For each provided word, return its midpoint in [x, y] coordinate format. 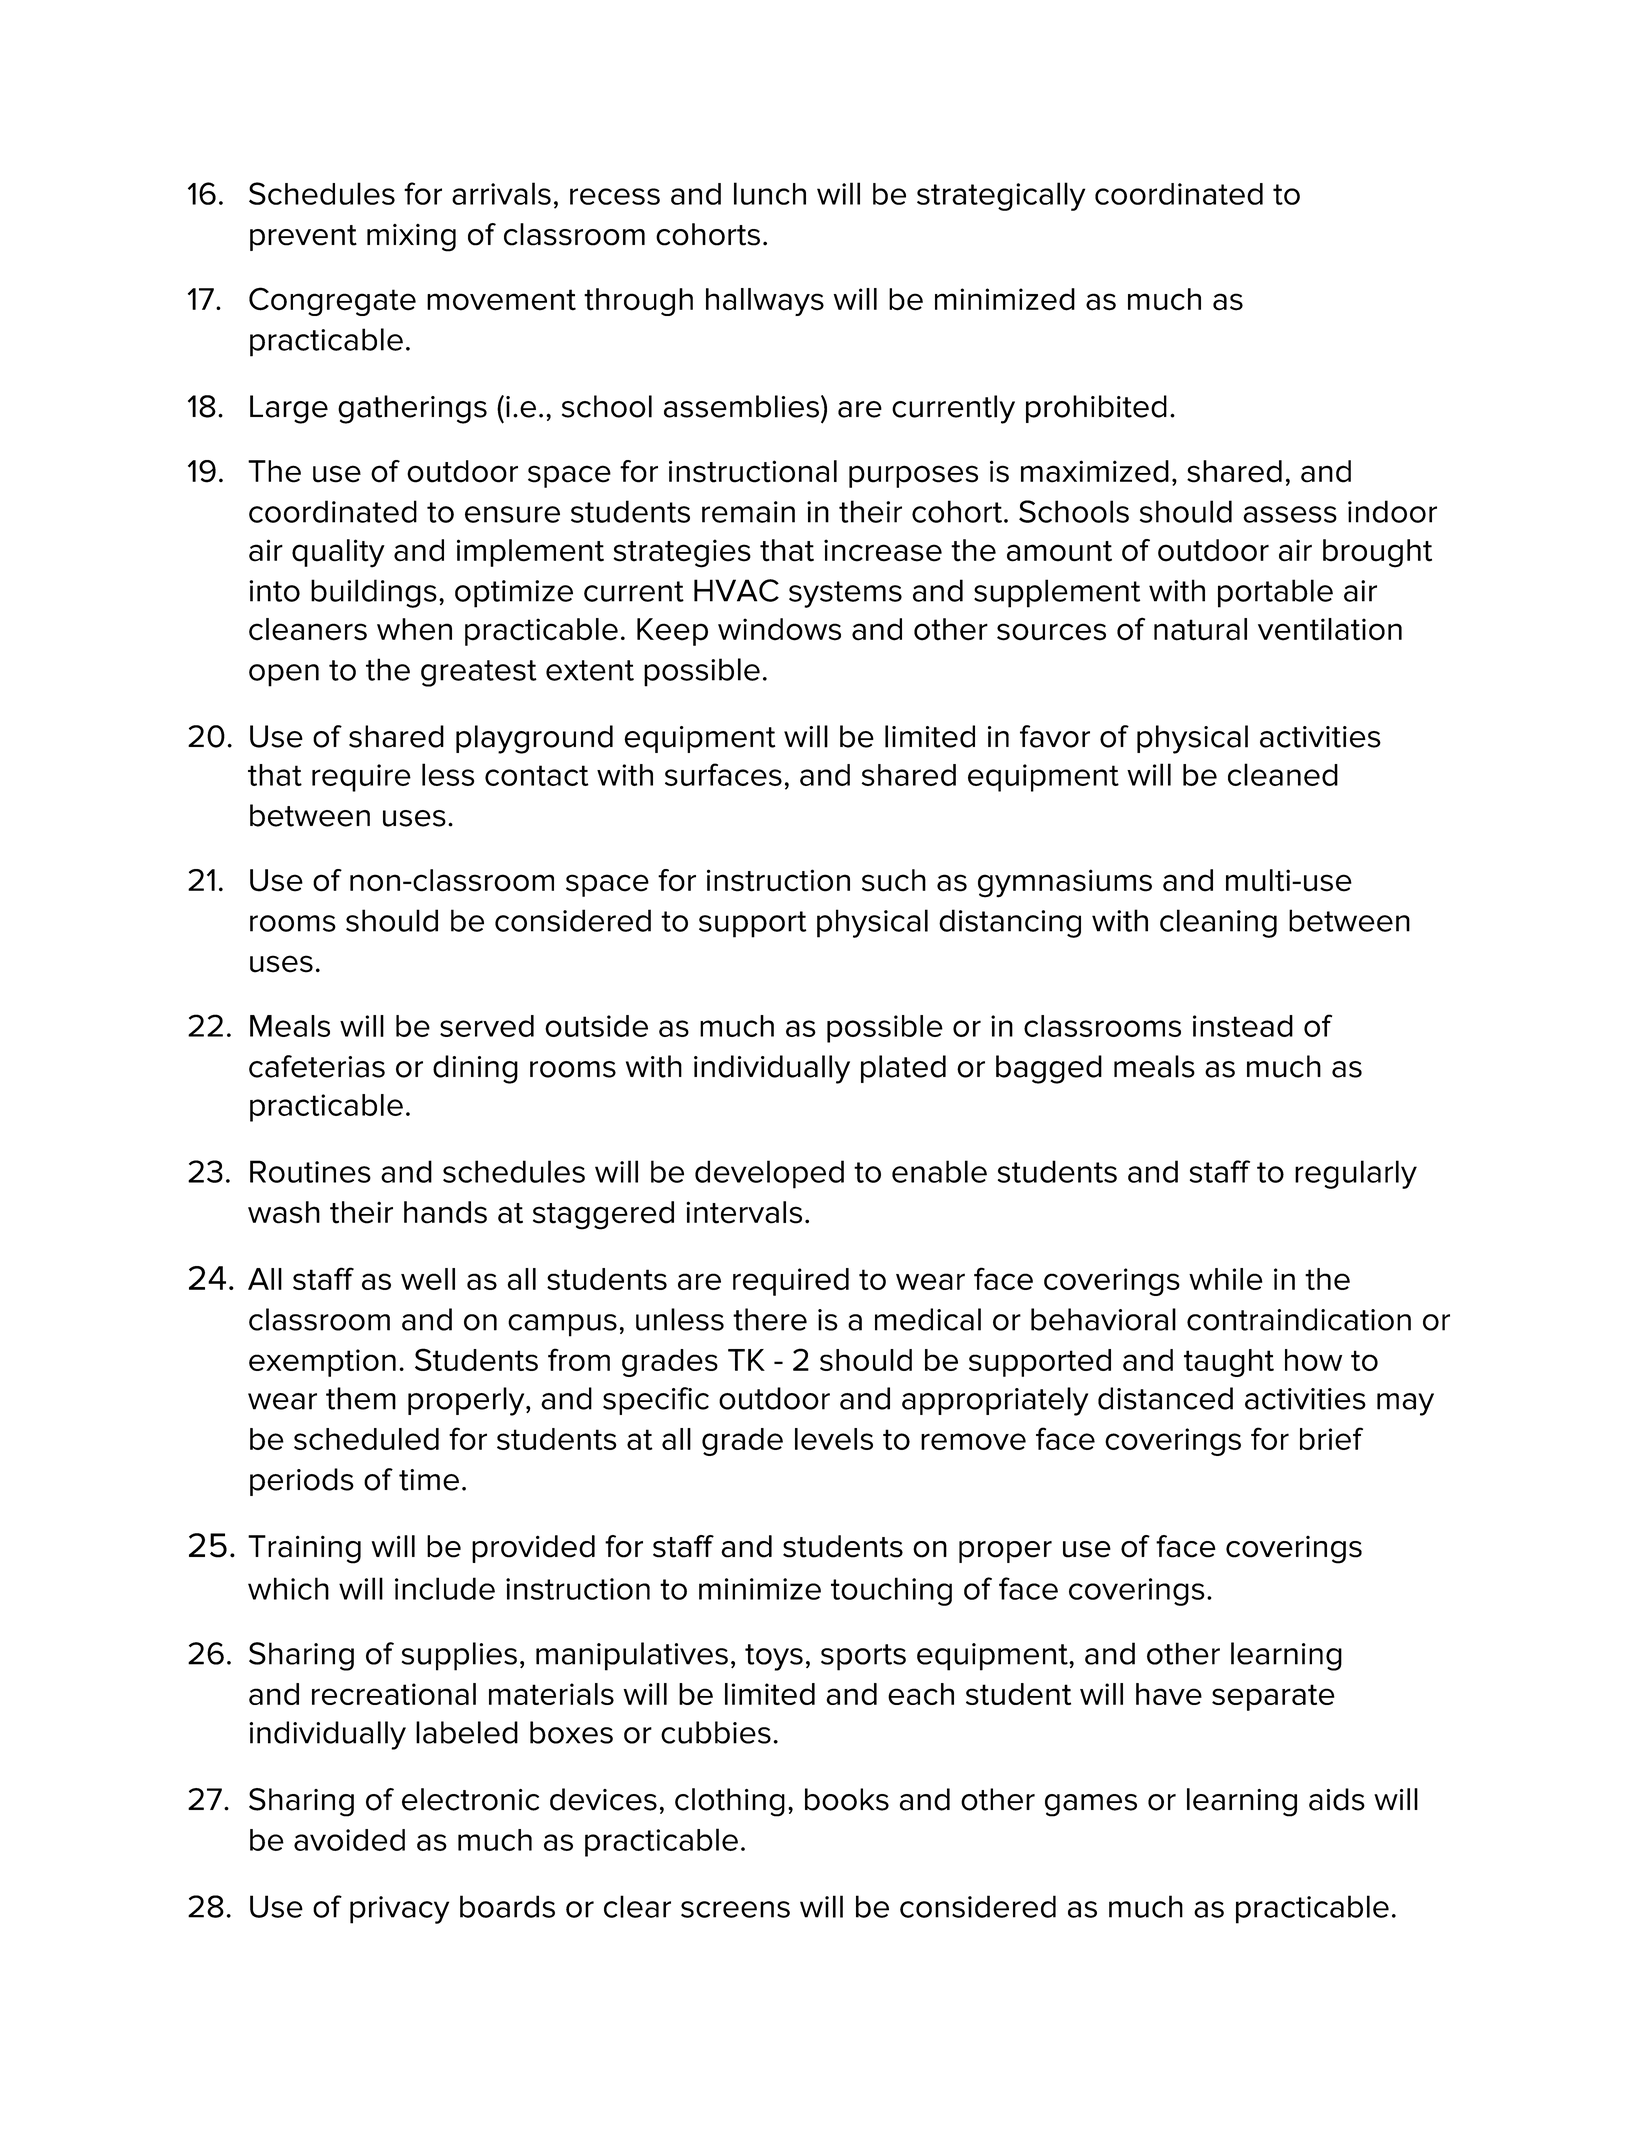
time [429, 1480]
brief [1331, 1438]
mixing [411, 238]
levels [834, 1439]
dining [475, 1069]
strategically [1001, 196]
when [414, 629]
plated [903, 1069]
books [847, 1799]
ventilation [1330, 629]
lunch [770, 193]
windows [779, 629]
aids [1337, 1799]
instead [1243, 1026]
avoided [349, 1840]
